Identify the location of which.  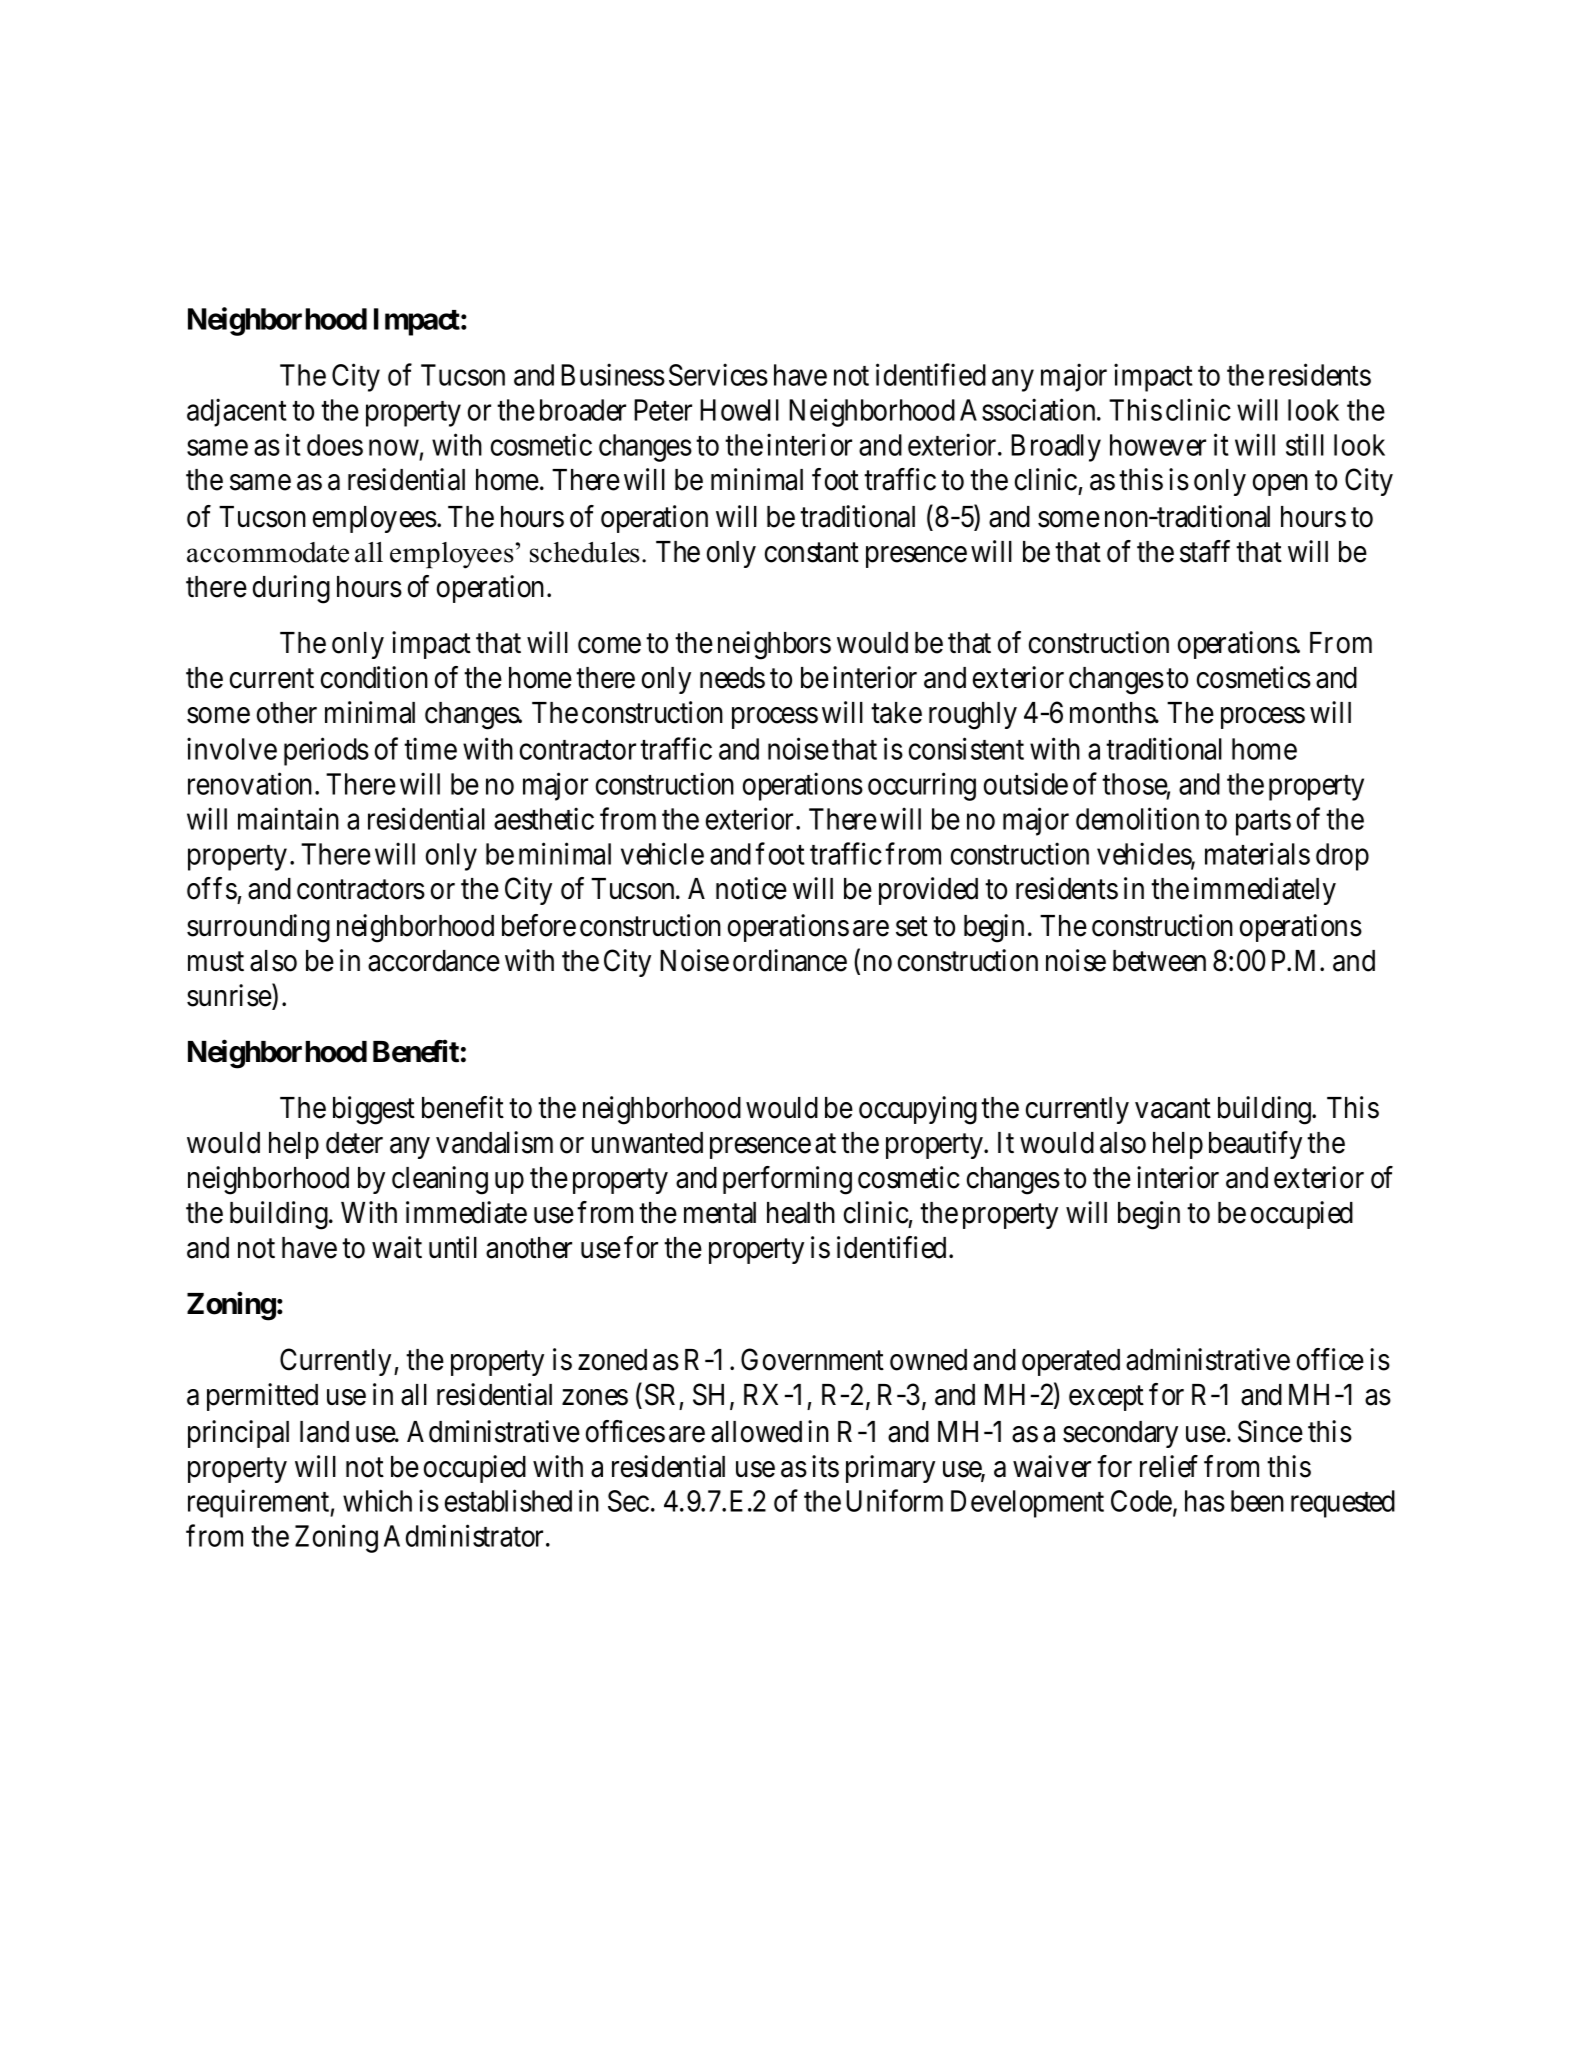
(377, 1501).
